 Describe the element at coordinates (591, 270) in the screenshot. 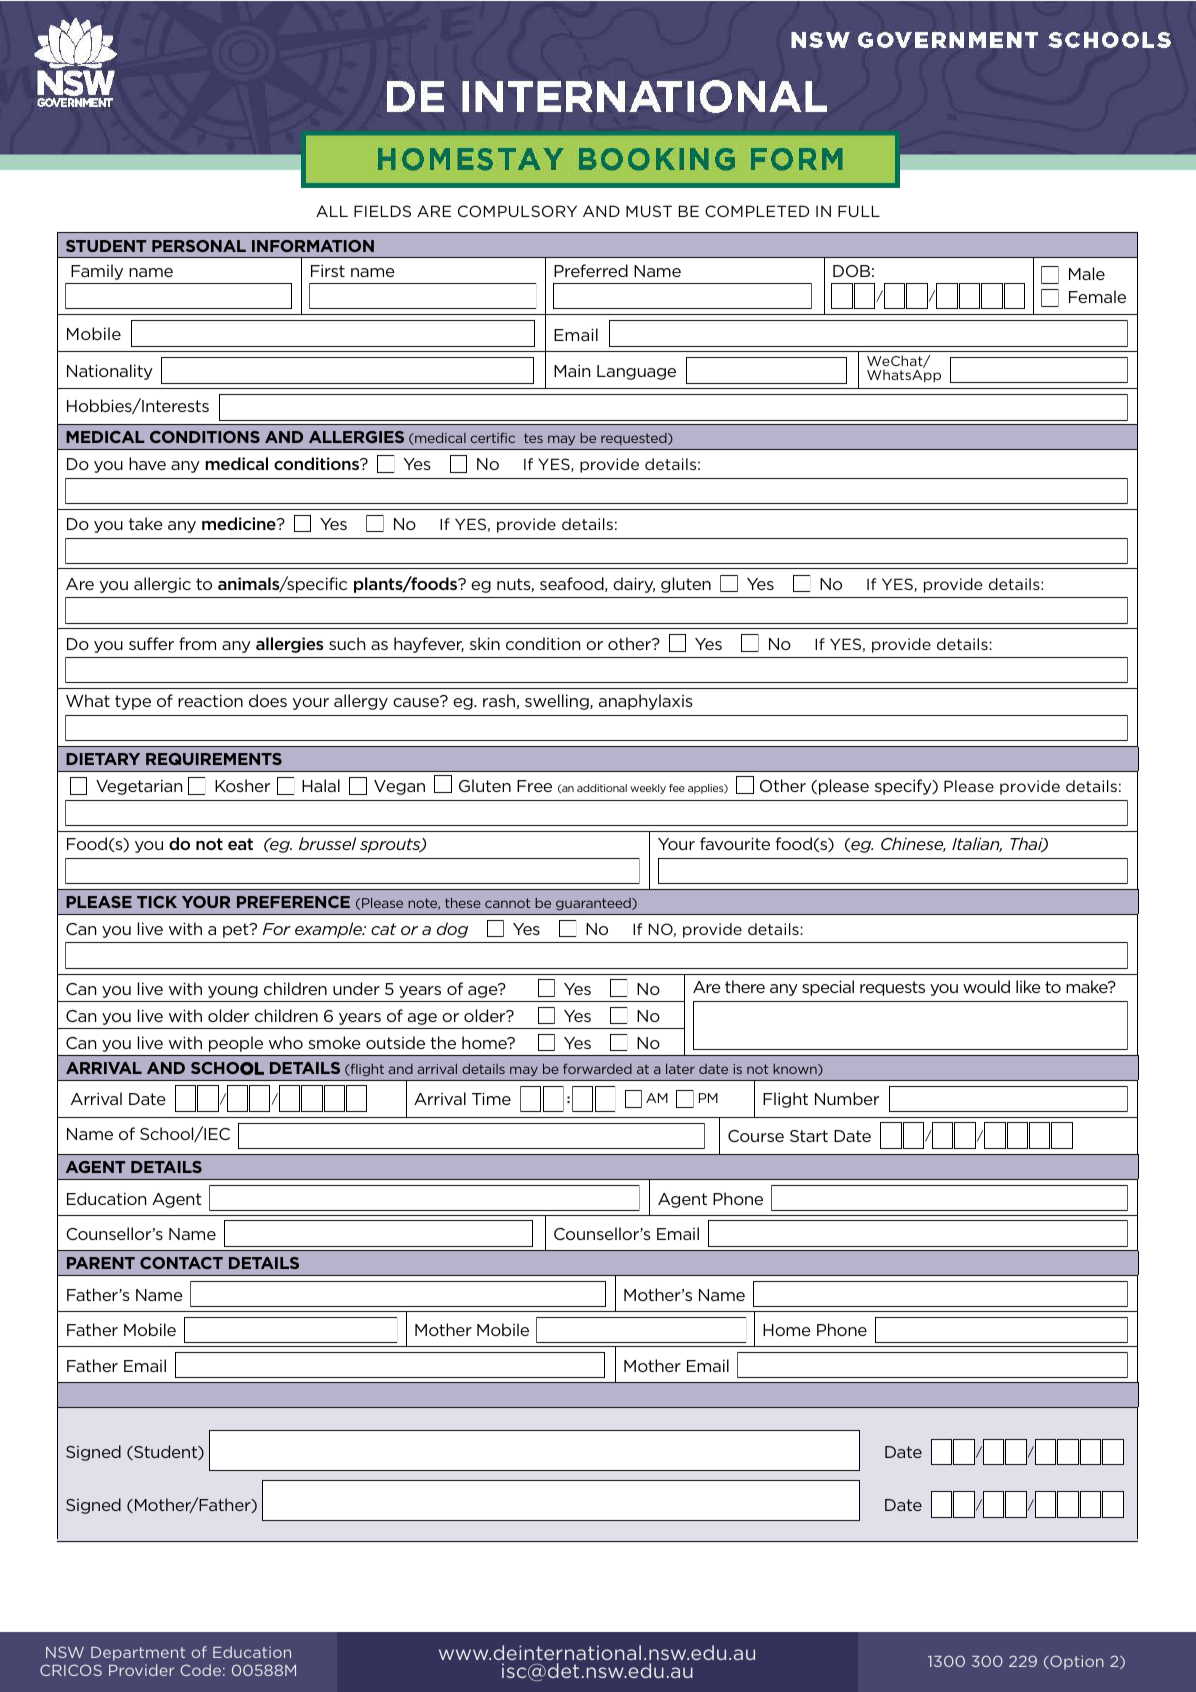

I see `Preferred` at that location.
